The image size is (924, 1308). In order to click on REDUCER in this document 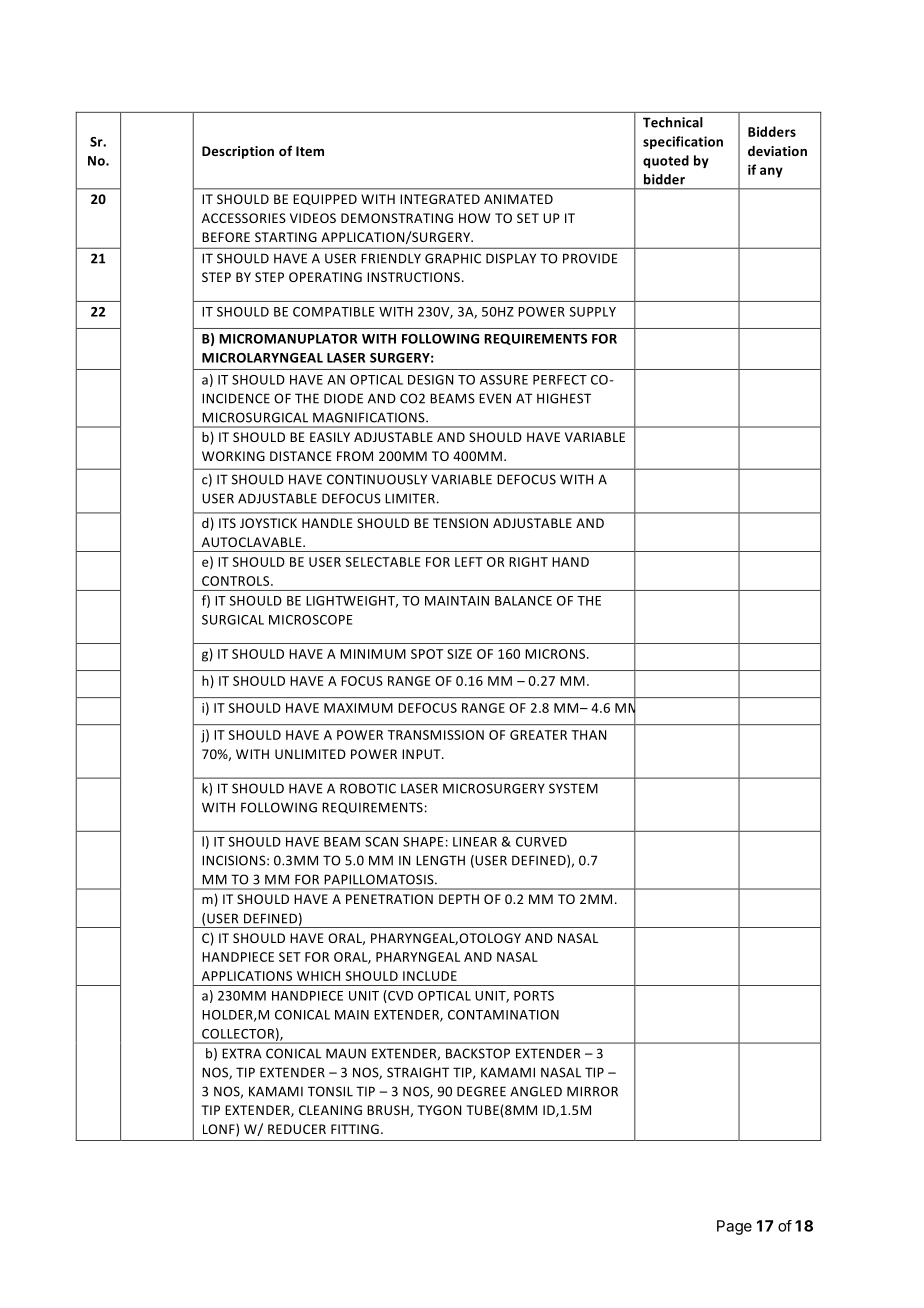, I will do `click(297, 1129)`.
